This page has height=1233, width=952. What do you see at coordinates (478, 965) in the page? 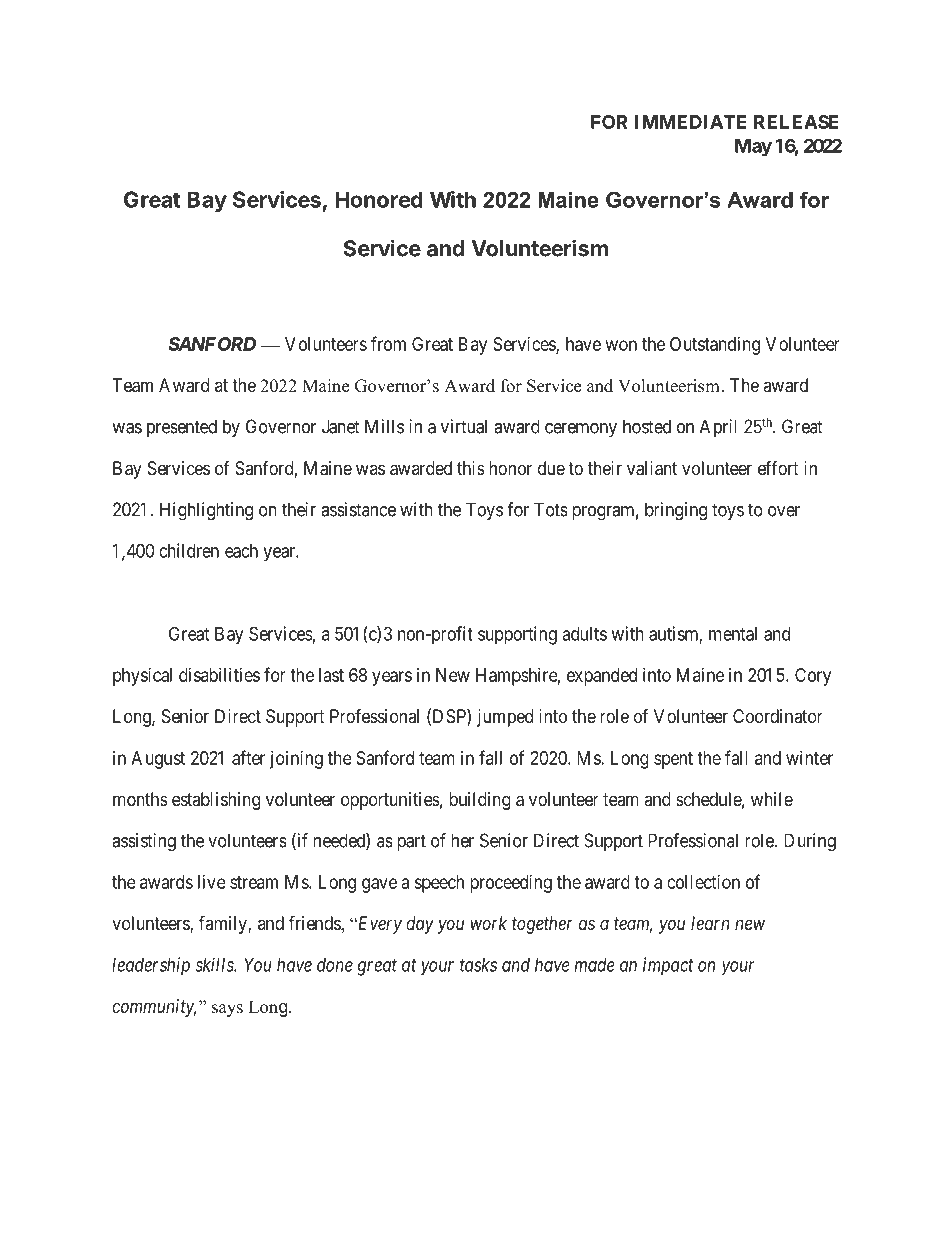
I see `tasks` at bounding box center [478, 965].
